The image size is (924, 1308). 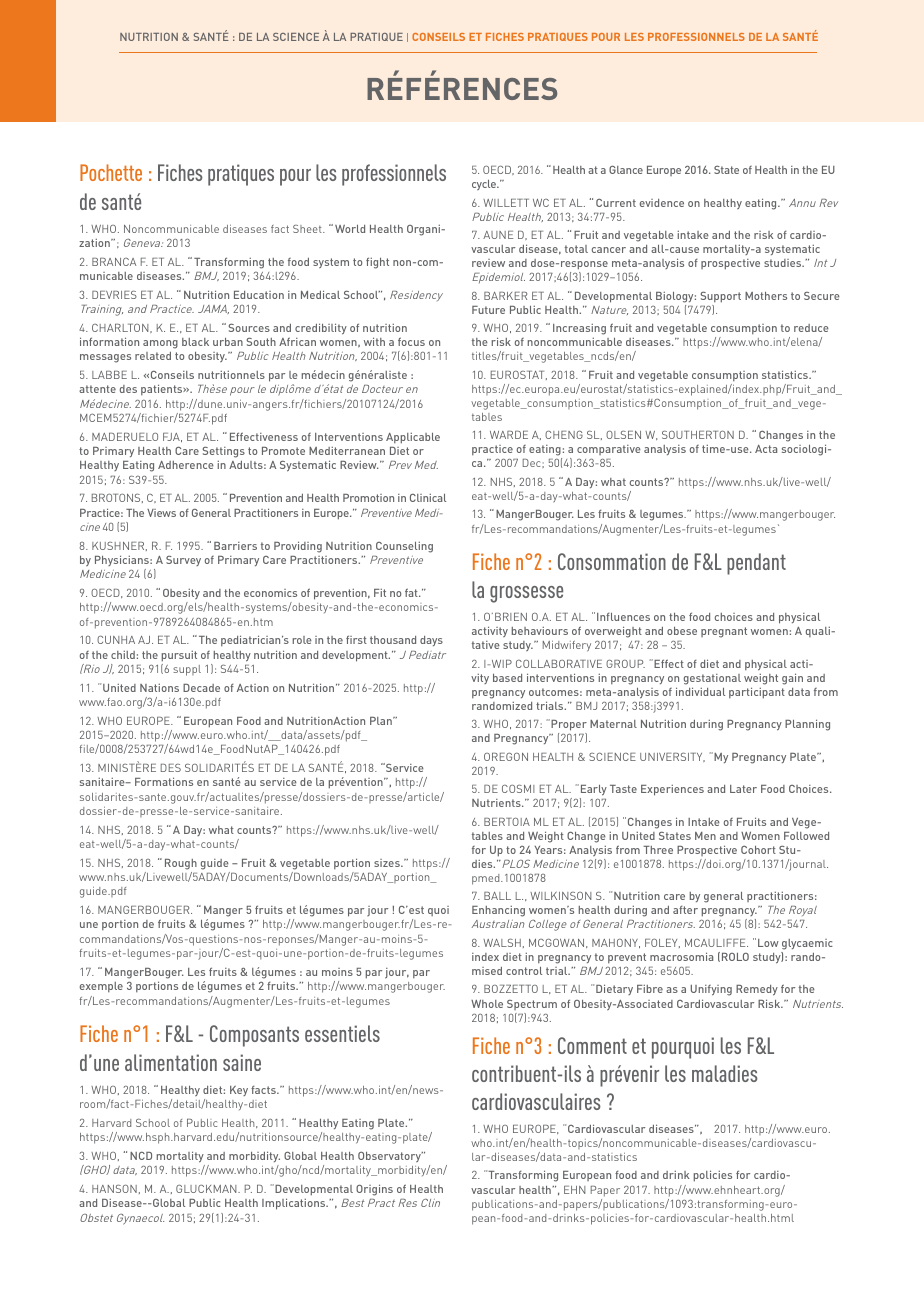 I want to click on Pochette, so click(x=111, y=172).
